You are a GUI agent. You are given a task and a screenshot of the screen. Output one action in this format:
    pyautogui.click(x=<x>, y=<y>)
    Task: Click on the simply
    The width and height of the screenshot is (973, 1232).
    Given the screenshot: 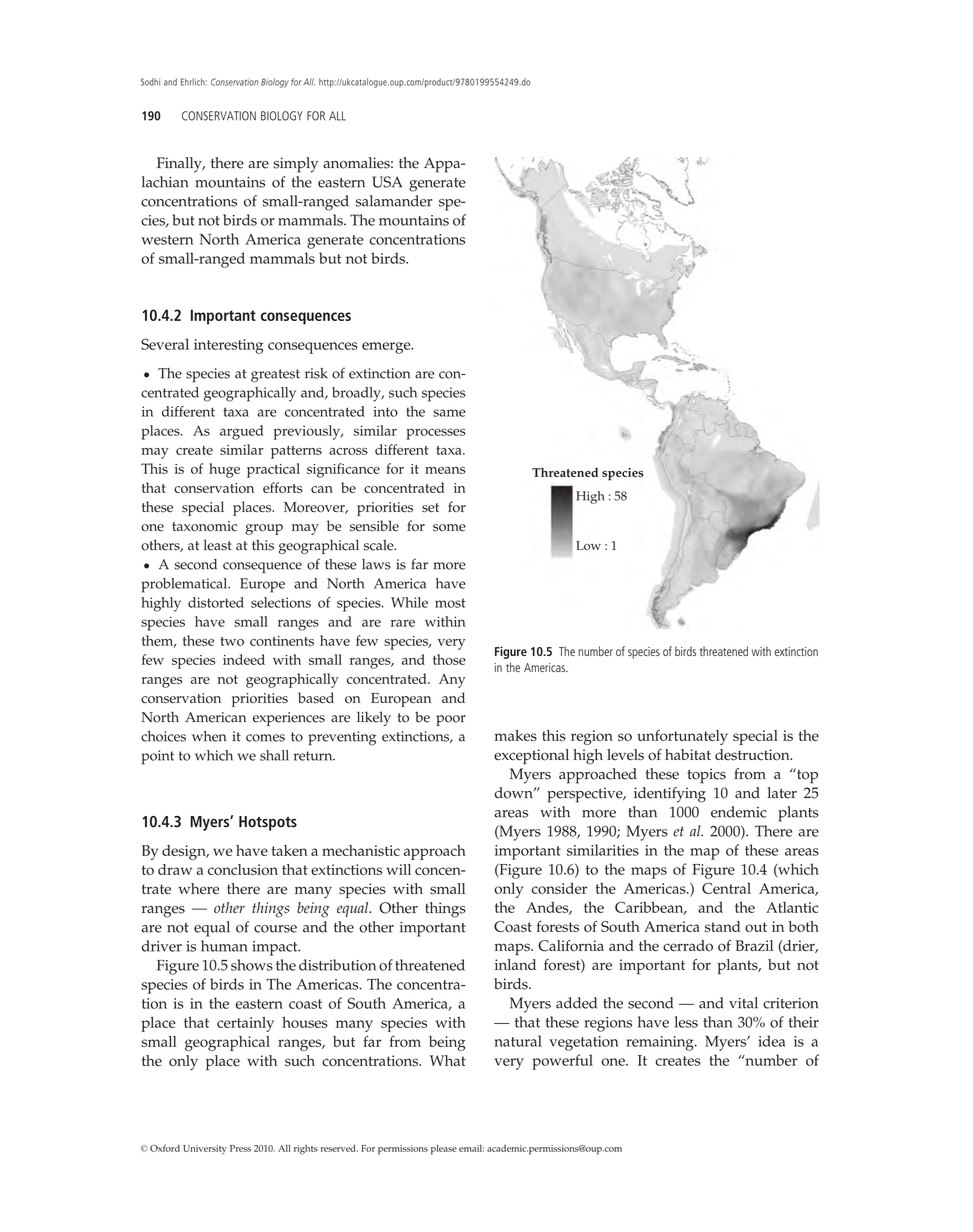 What is the action you would take?
    pyautogui.click(x=295, y=165)
